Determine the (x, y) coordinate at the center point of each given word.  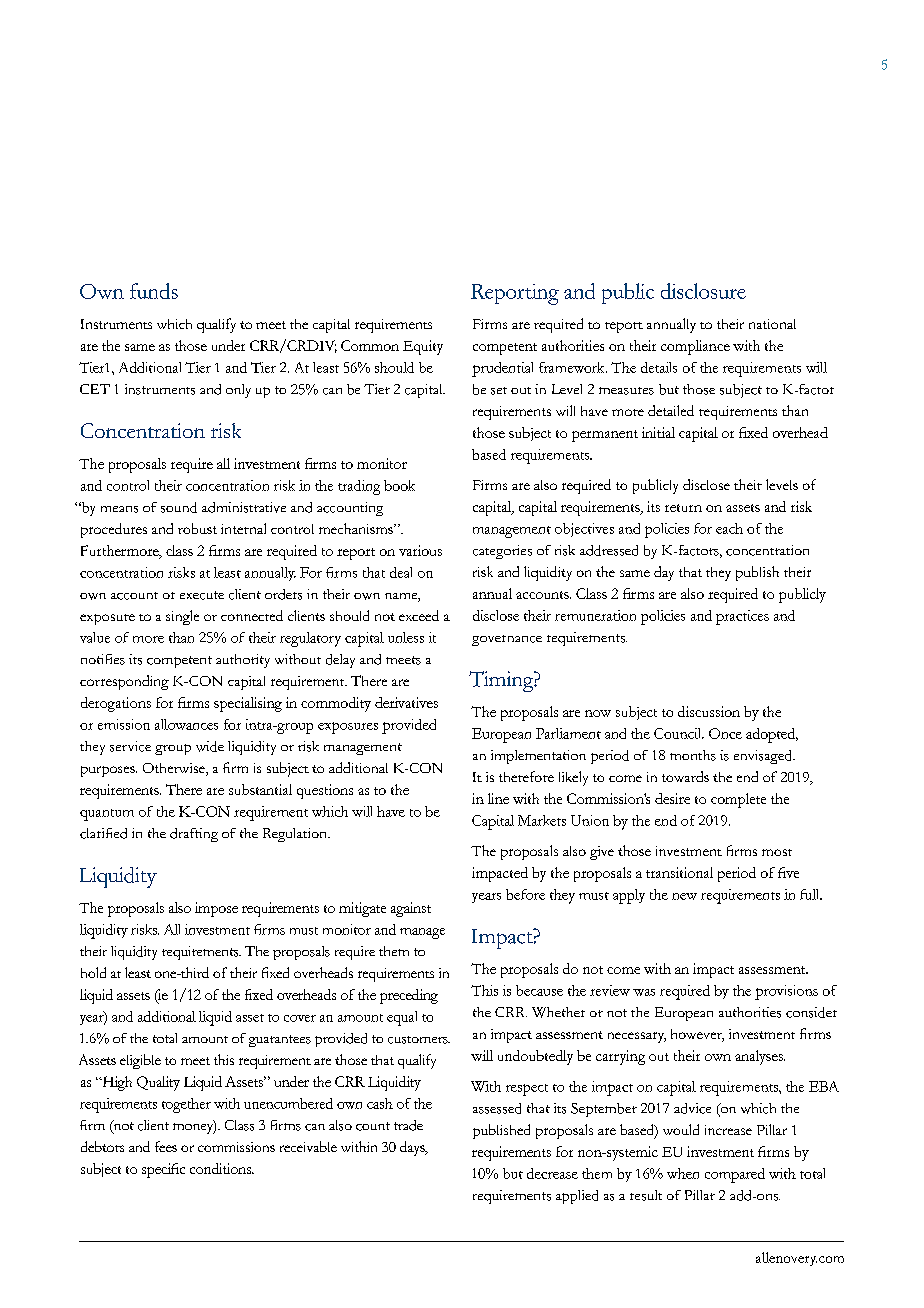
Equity (423, 347)
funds (154, 291)
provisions (786, 992)
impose (216, 909)
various (420, 550)
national (772, 324)
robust (197, 528)
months (693, 755)
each (729, 528)
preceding (409, 996)
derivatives (406, 702)
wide (210, 746)
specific (163, 1170)
